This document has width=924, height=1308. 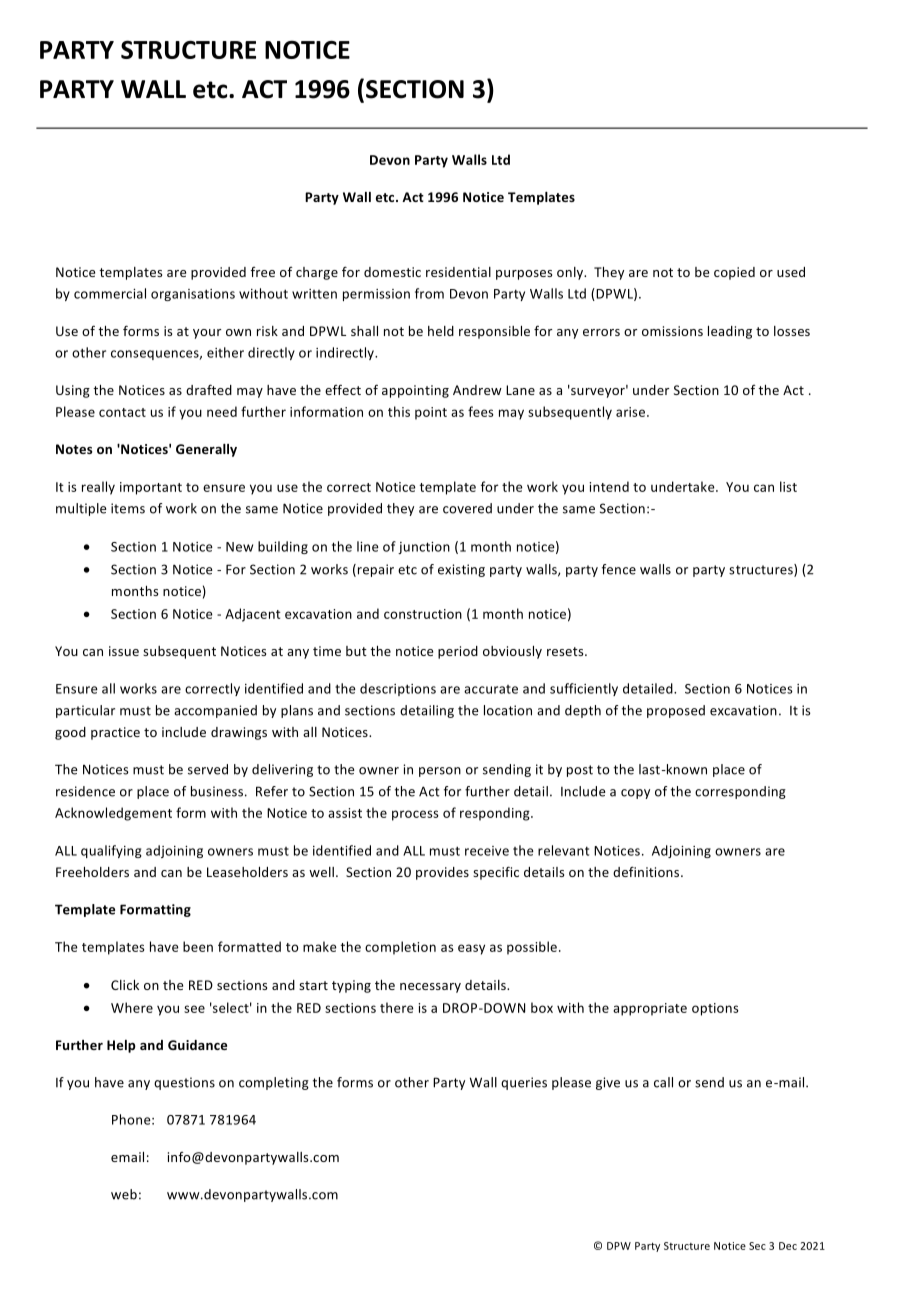 What do you see at coordinates (429, 293) in the document?
I see `from` at bounding box center [429, 293].
